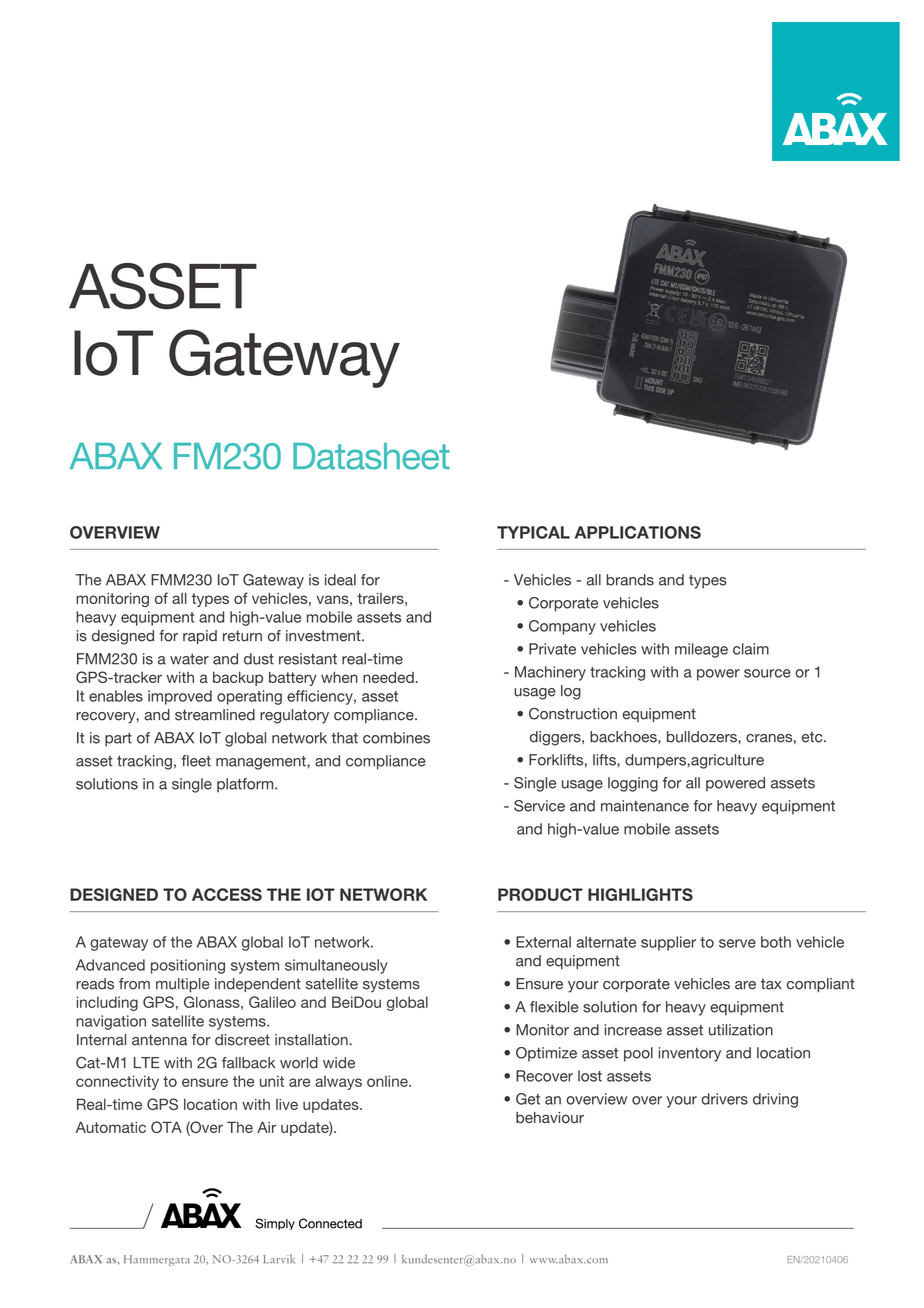 Image resolution: width=924 pixels, height=1308 pixels. I want to click on Service, so click(539, 806).
